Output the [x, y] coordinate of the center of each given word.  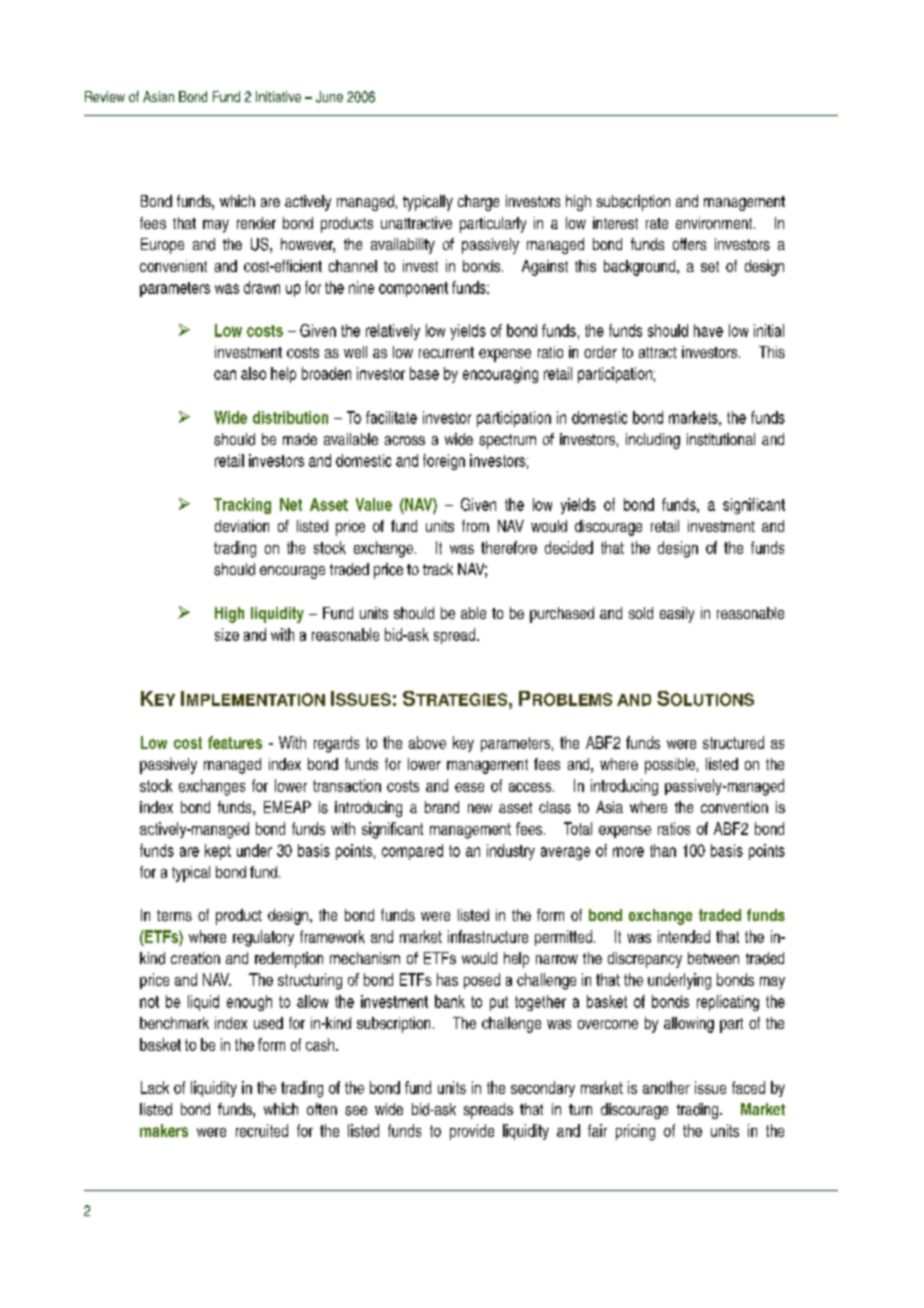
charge [478, 203]
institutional [721, 439]
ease [469, 787]
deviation [242, 526]
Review [105, 96]
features [235, 742]
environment [715, 223]
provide [472, 1132]
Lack [155, 1087]
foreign [444, 462]
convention [734, 807]
